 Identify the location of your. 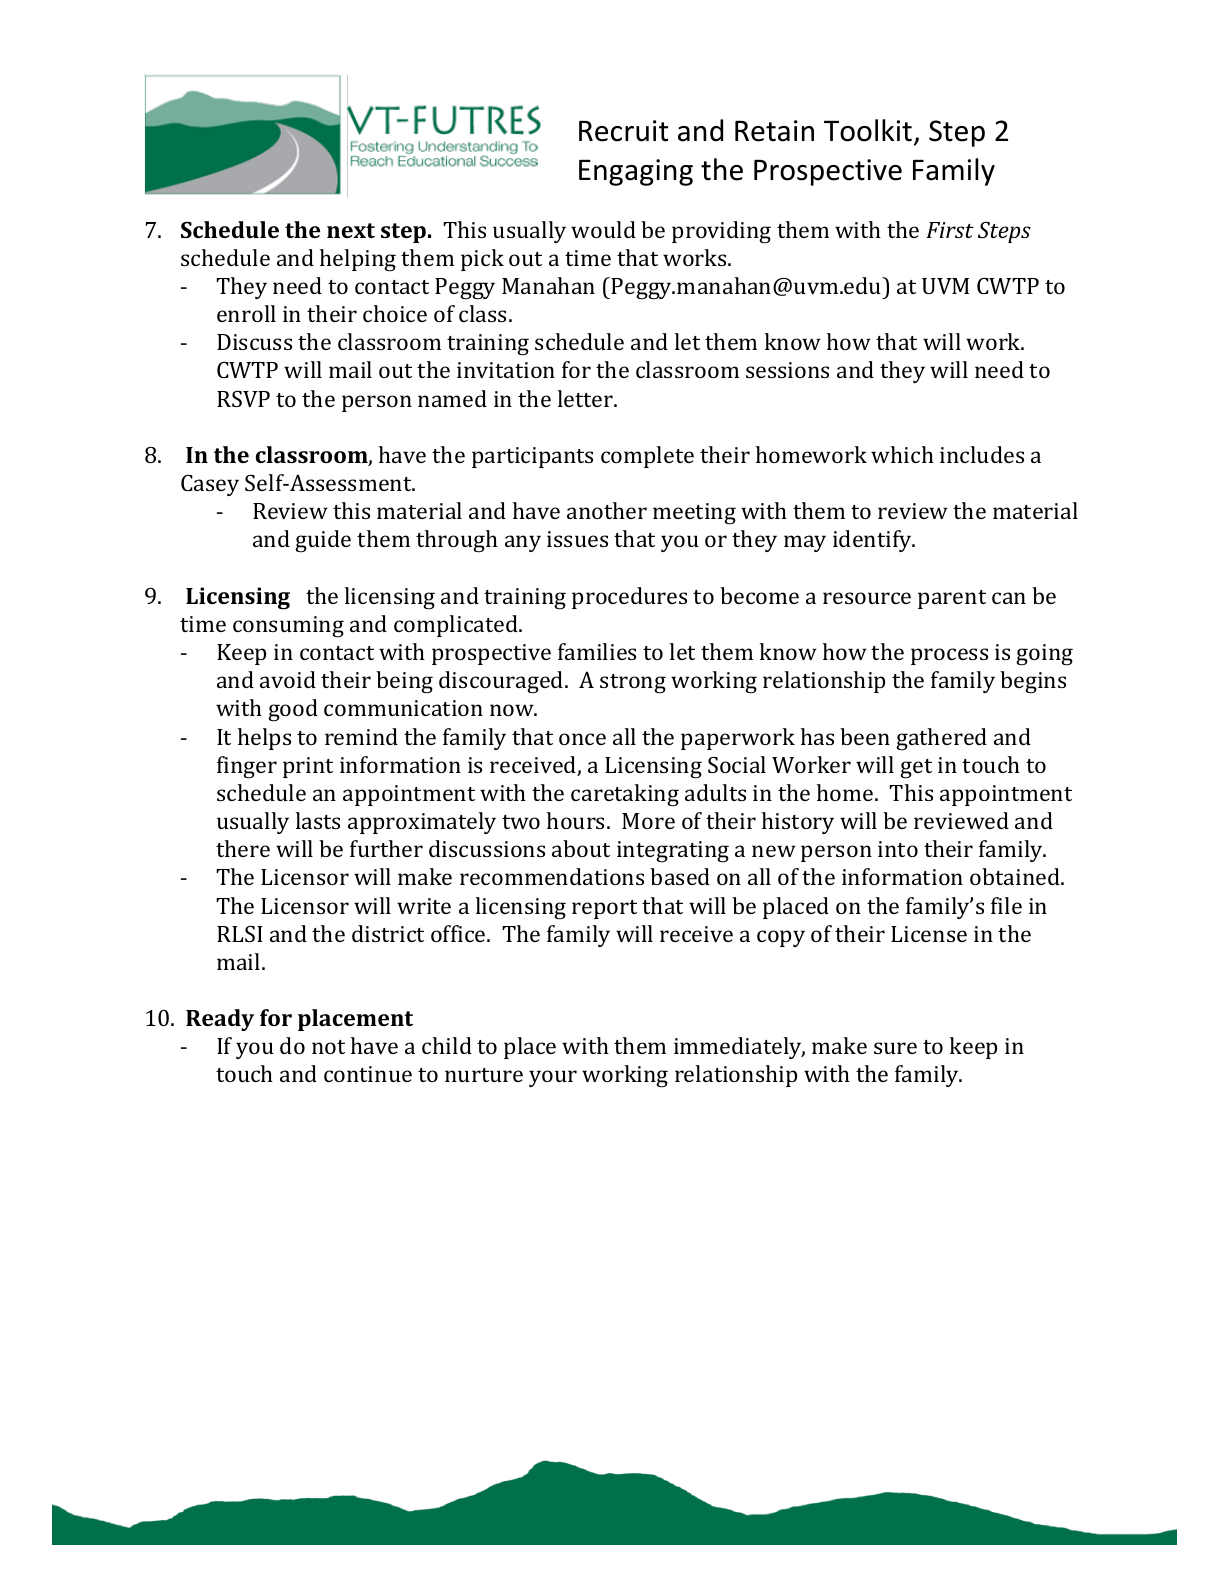
(553, 1078).
